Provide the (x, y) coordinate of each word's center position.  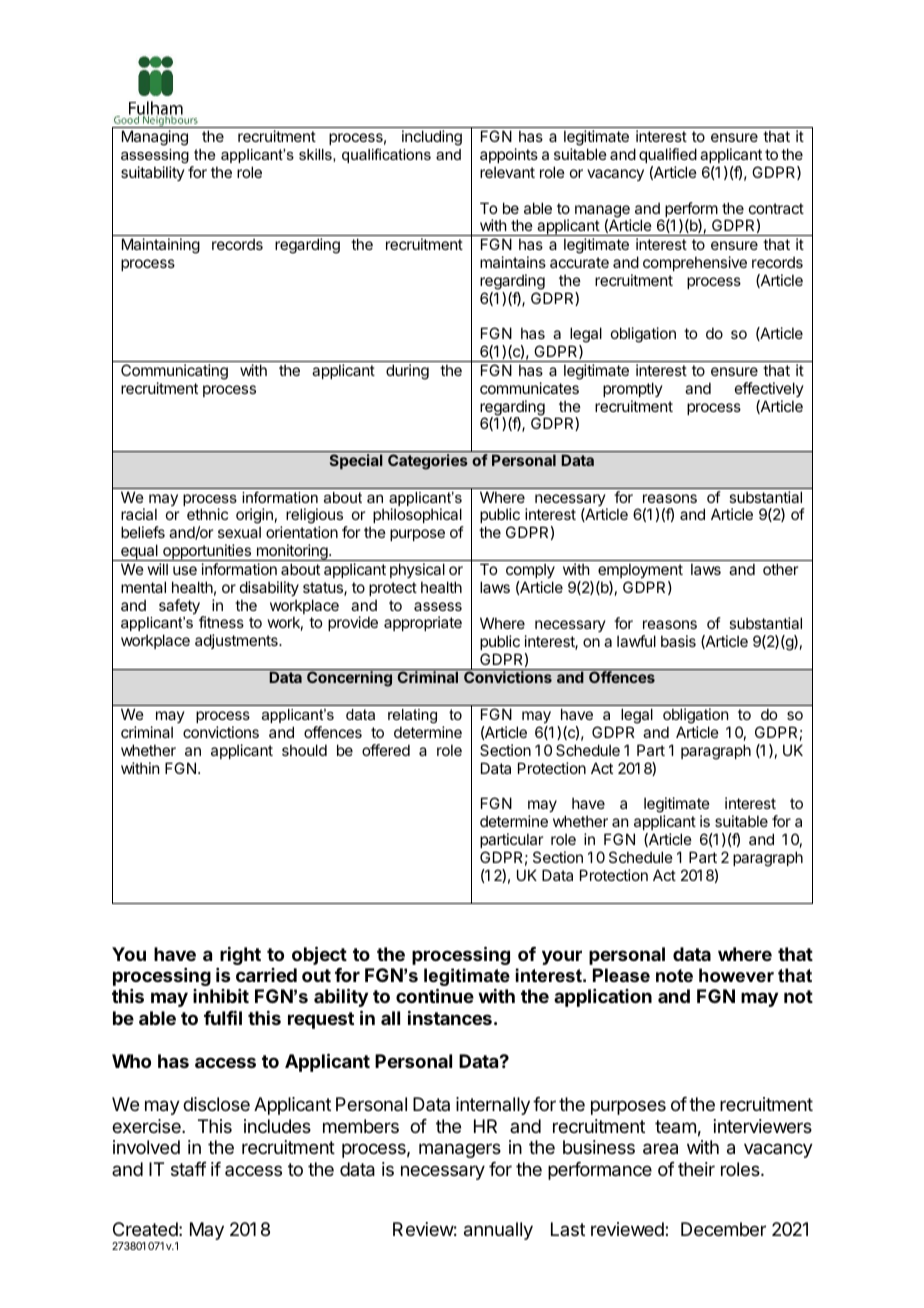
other (780, 569)
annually (498, 1231)
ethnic (207, 514)
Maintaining (161, 246)
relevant (507, 172)
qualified (668, 155)
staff (189, 1169)
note (674, 976)
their (696, 1169)
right (240, 956)
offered (386, 750)
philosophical (417, 515)
